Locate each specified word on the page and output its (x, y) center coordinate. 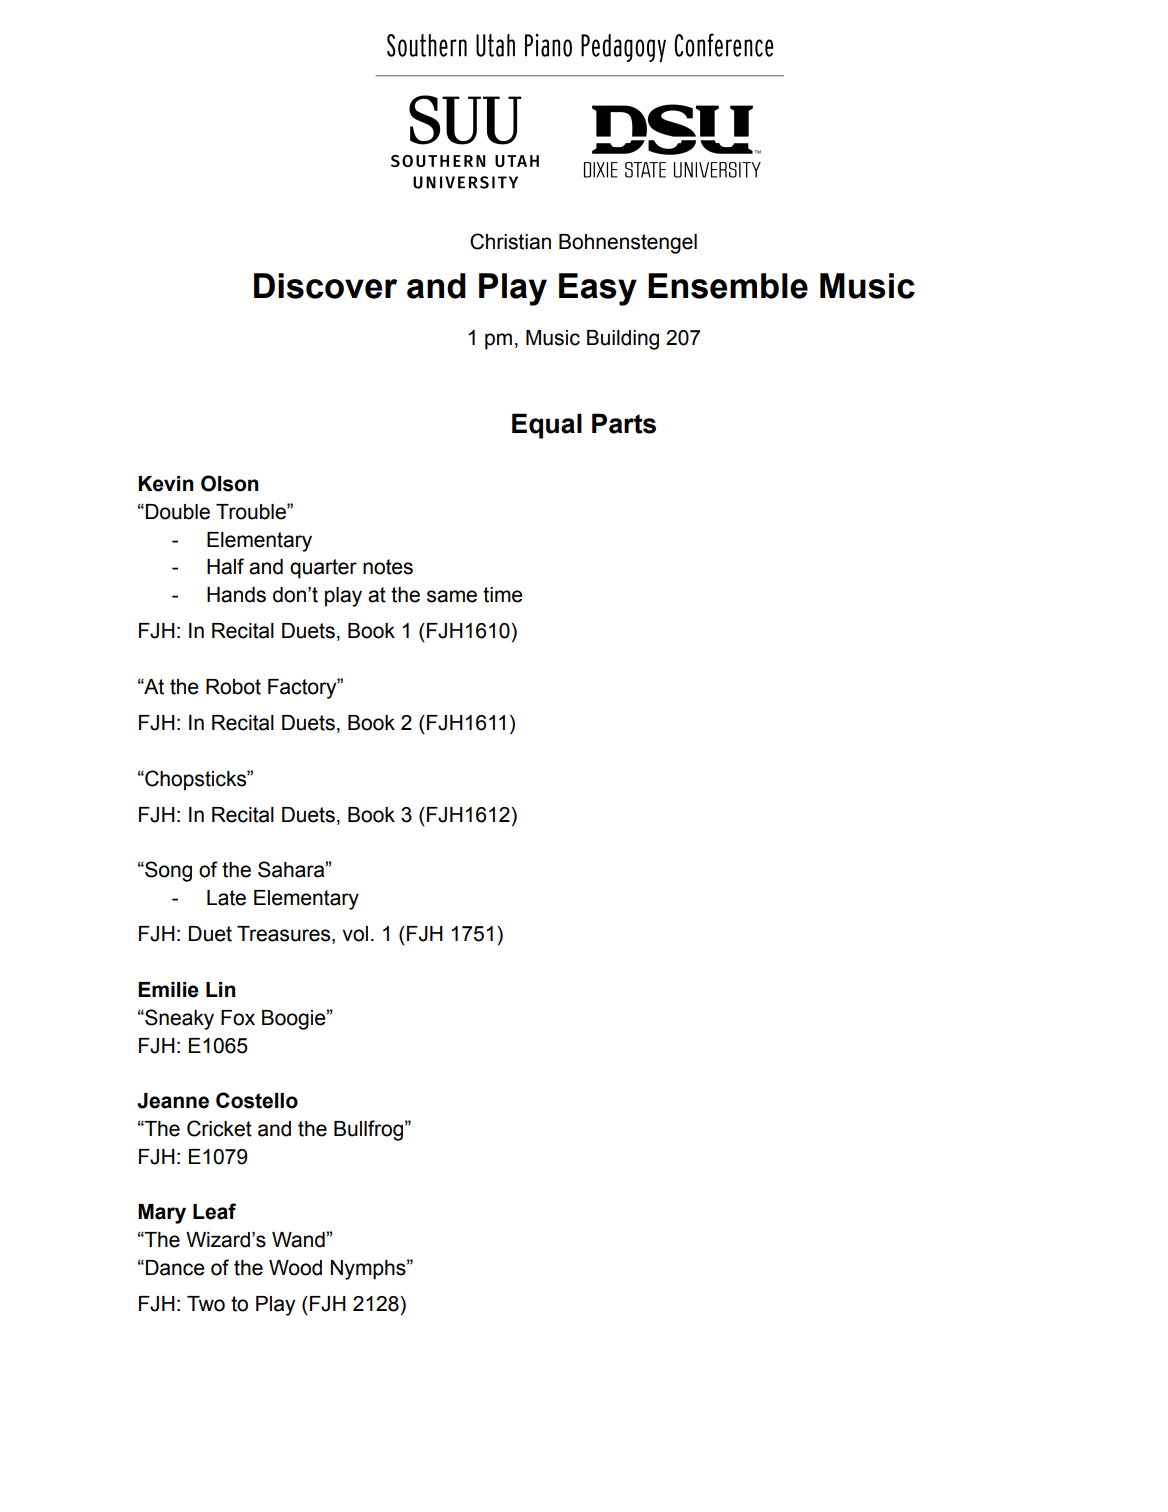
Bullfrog (368, 1130)
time (503, 595)
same (452, 596)
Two (206, 1304)
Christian (510, 241)
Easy (598, 289)
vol (355, 934)
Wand (299, 1240)
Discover (325, 286)
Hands (236, 595)
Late (226, 898)
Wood (295, 1268)
